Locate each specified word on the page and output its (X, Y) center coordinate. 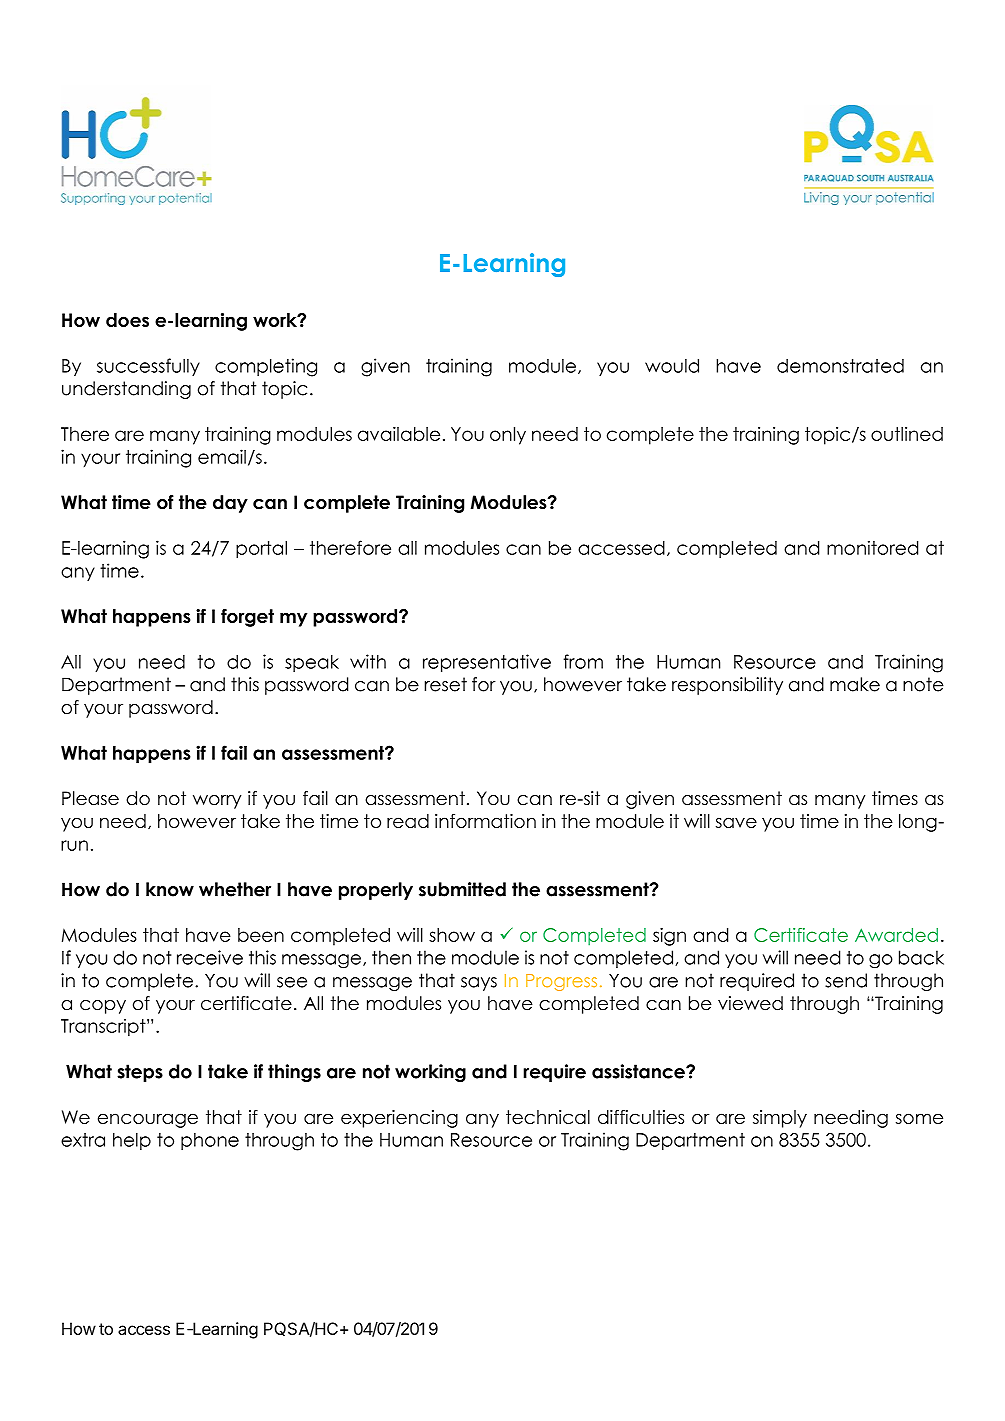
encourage (148, 1120)
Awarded (896, 935)
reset (446, 684)
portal (261, 550)
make (855, 684)
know (170, 889)
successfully (148, 367)
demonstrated (840, 366)
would (672, 365)
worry (217, 802)
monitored (872, 547)
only (508, 436)
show (452, 935)
